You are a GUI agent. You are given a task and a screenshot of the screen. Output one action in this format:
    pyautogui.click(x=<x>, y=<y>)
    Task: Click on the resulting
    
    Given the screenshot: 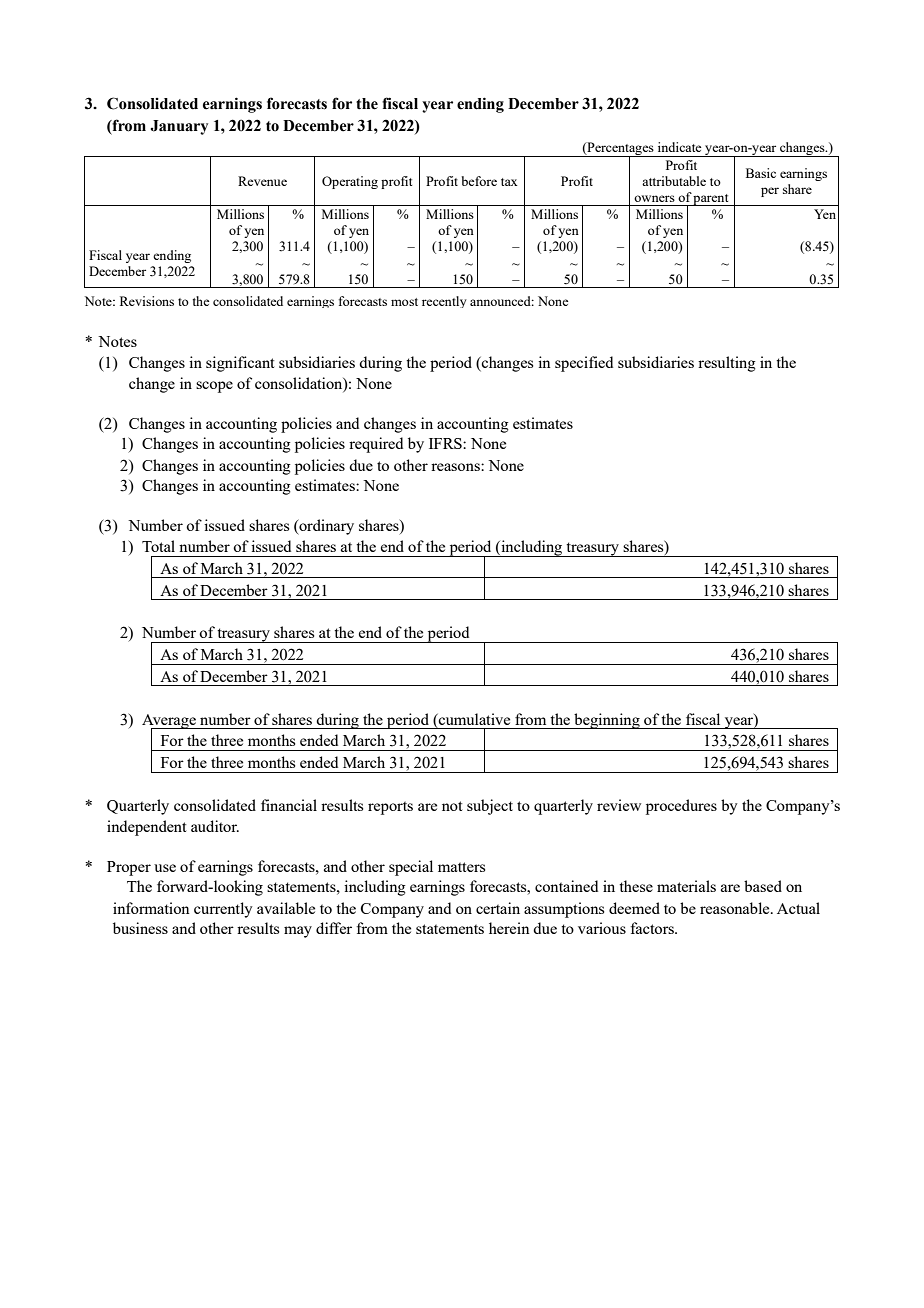 What is the action you would take?
    pyautogui.click(x=727, y=364)
